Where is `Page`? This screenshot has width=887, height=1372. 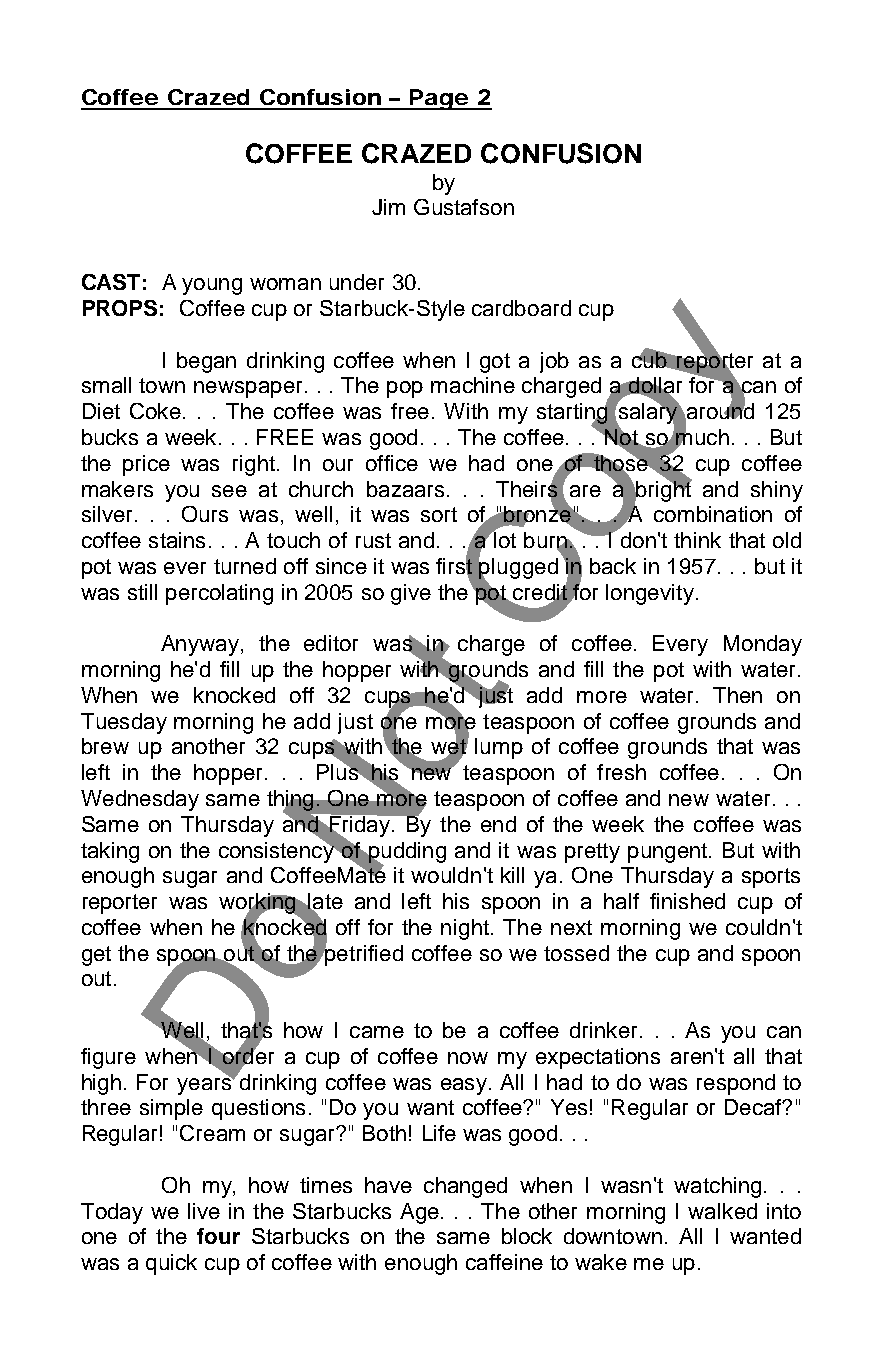 Page is located at coordinates (438, 99).
